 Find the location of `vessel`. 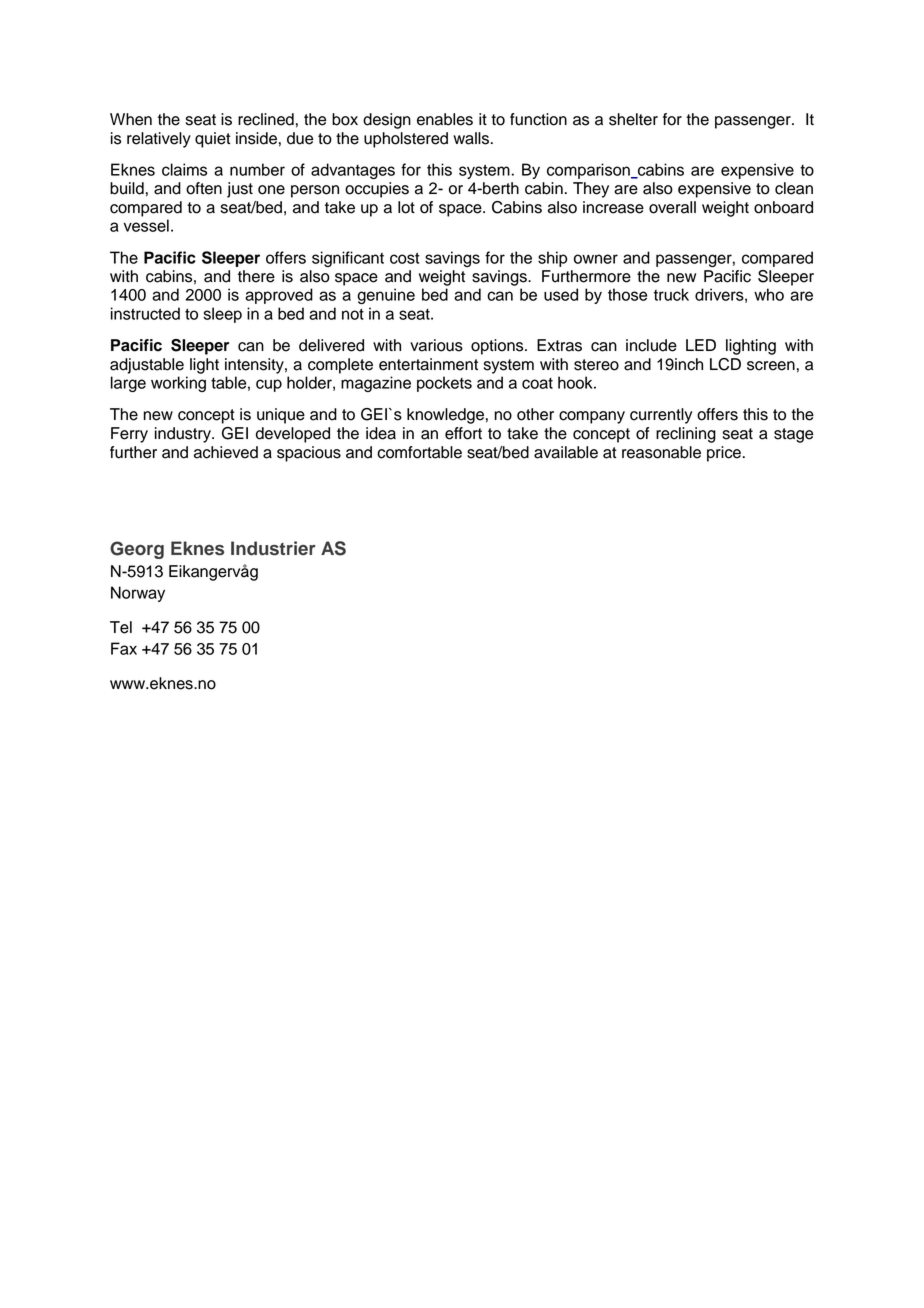

vessel is located at coordinates (146, 225).
